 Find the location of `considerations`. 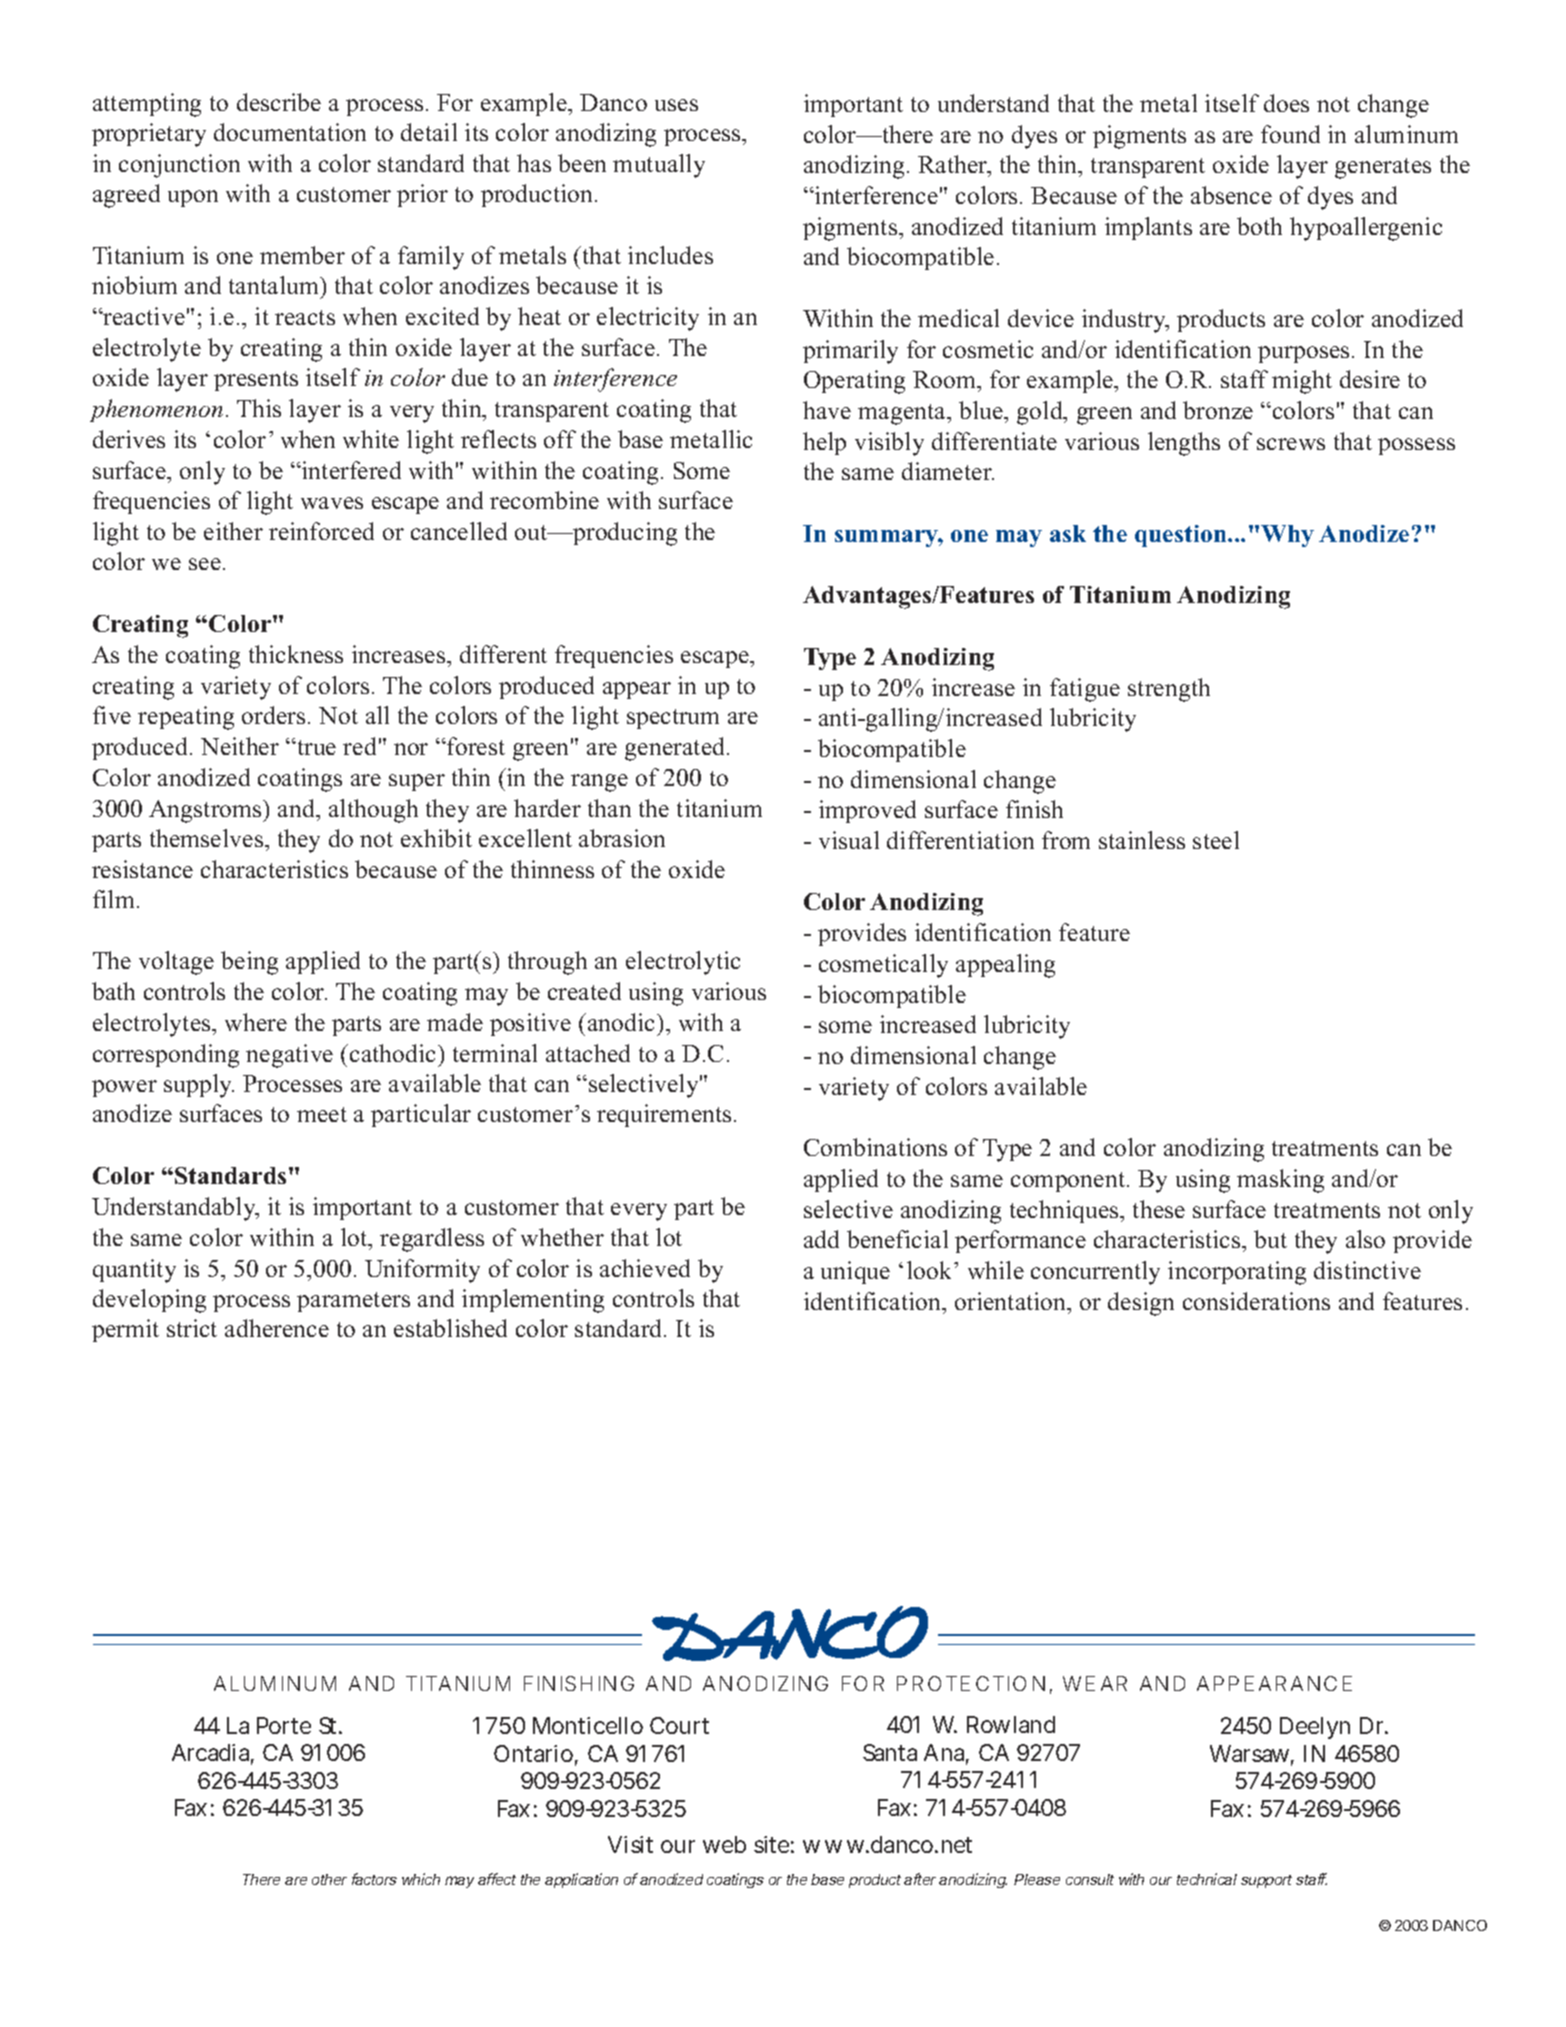

considerations is located at coordinates (1256, 1301).
